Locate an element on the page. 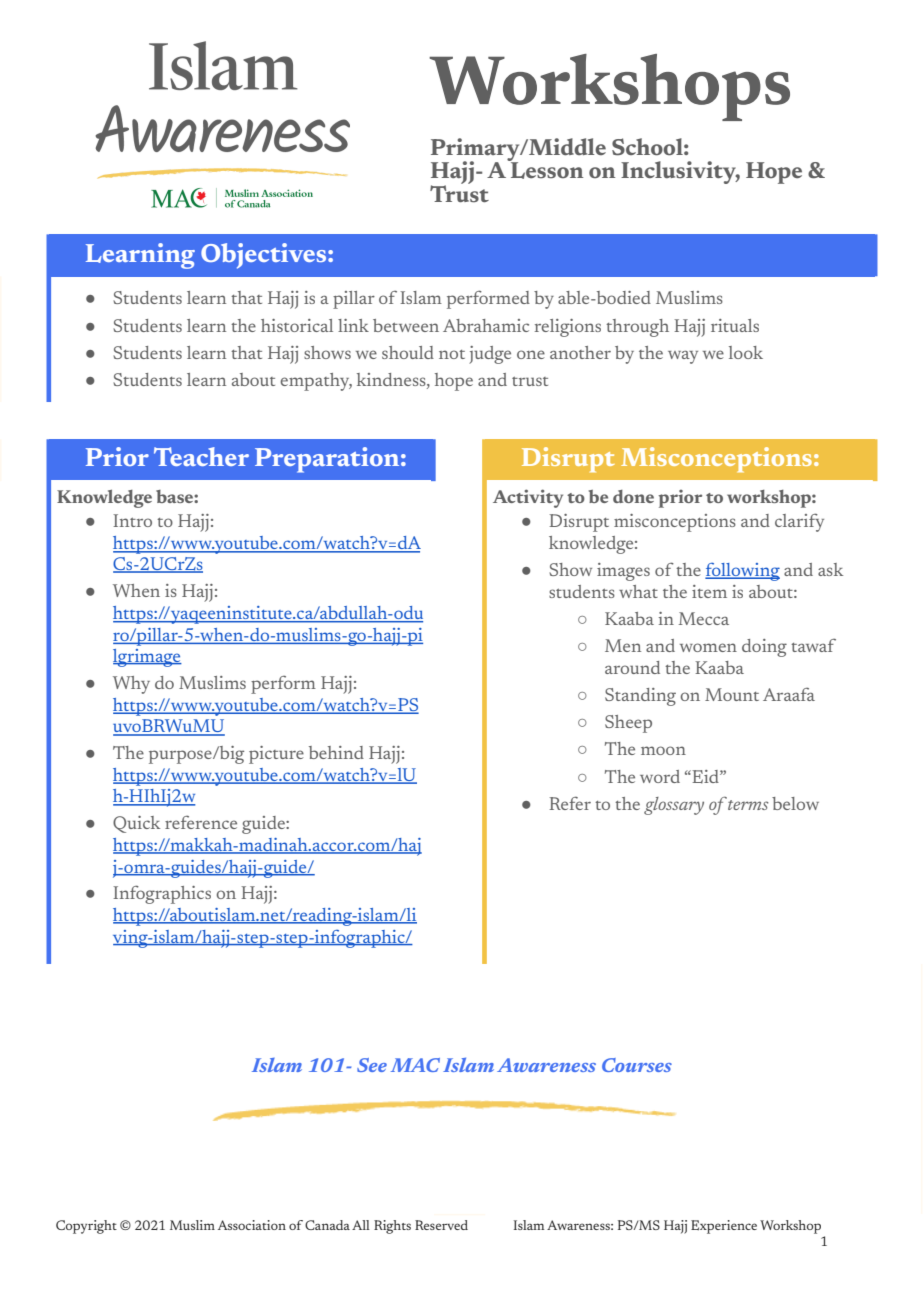 This document has width=924, height=1307. Association is located at coordinates (252, 1225).
